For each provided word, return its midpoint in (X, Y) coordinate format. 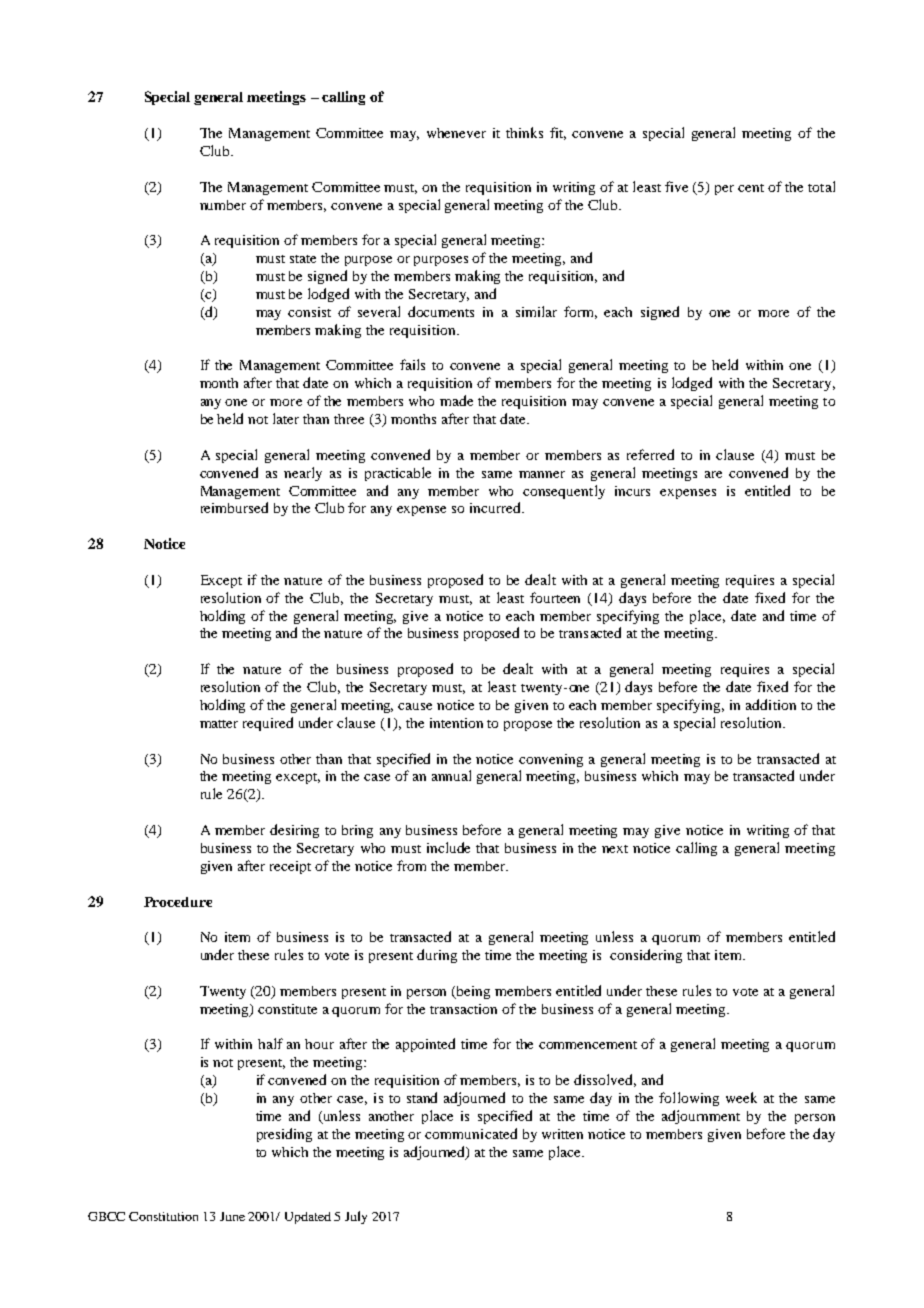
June (232, 1216)
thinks (524, 132)
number (223, 205)
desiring (294, 831)
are (713, 474)
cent (751, 188)
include (448, 847)
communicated (471, 1133)
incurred (496, 507)
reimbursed (234, 507)
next (615, 849)
